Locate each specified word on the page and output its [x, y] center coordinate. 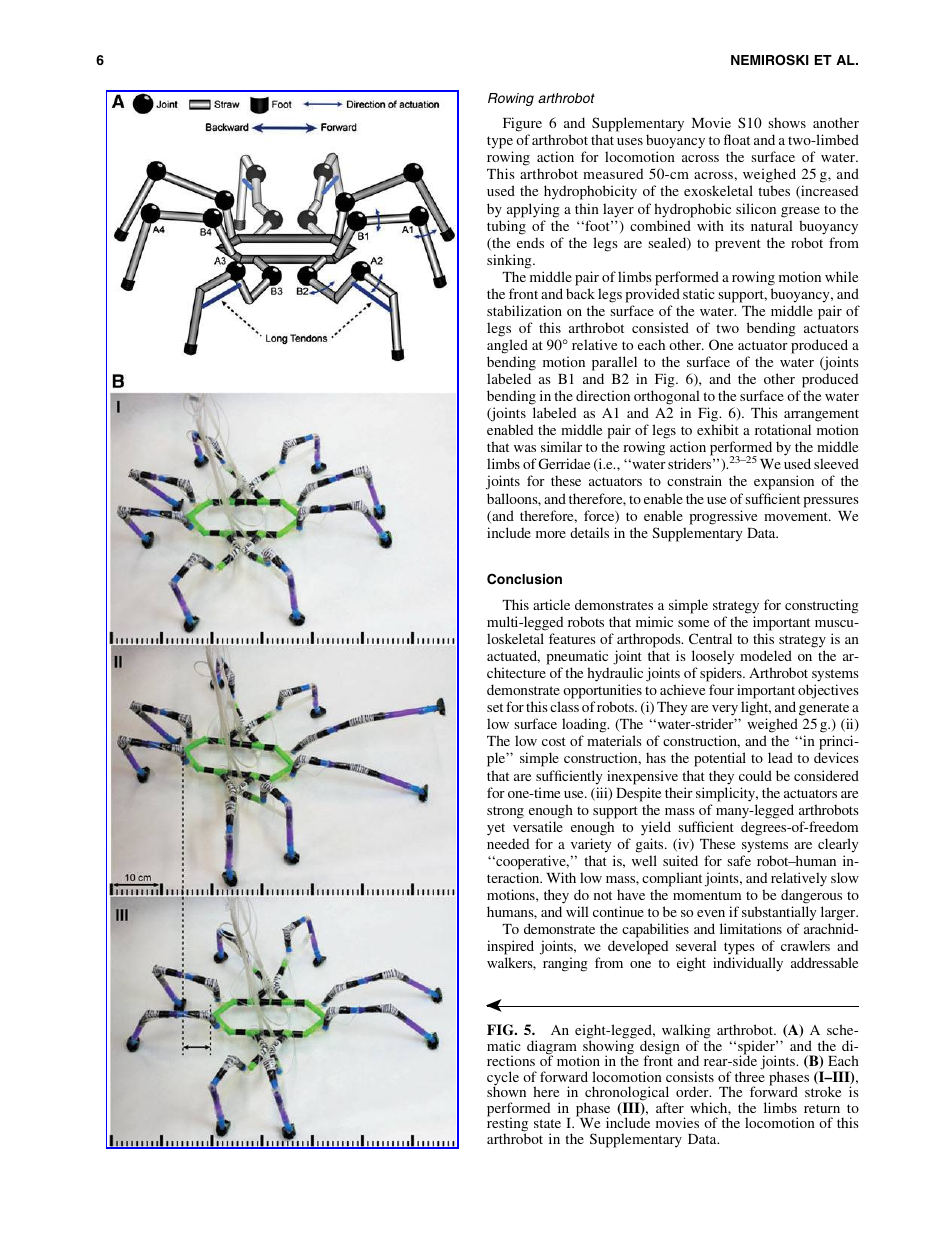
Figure [522, 124]
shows [787, 122]
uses [630, 141]
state [547, 1123]
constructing [822, 606]
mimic [654, 621]
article [551, 604]
